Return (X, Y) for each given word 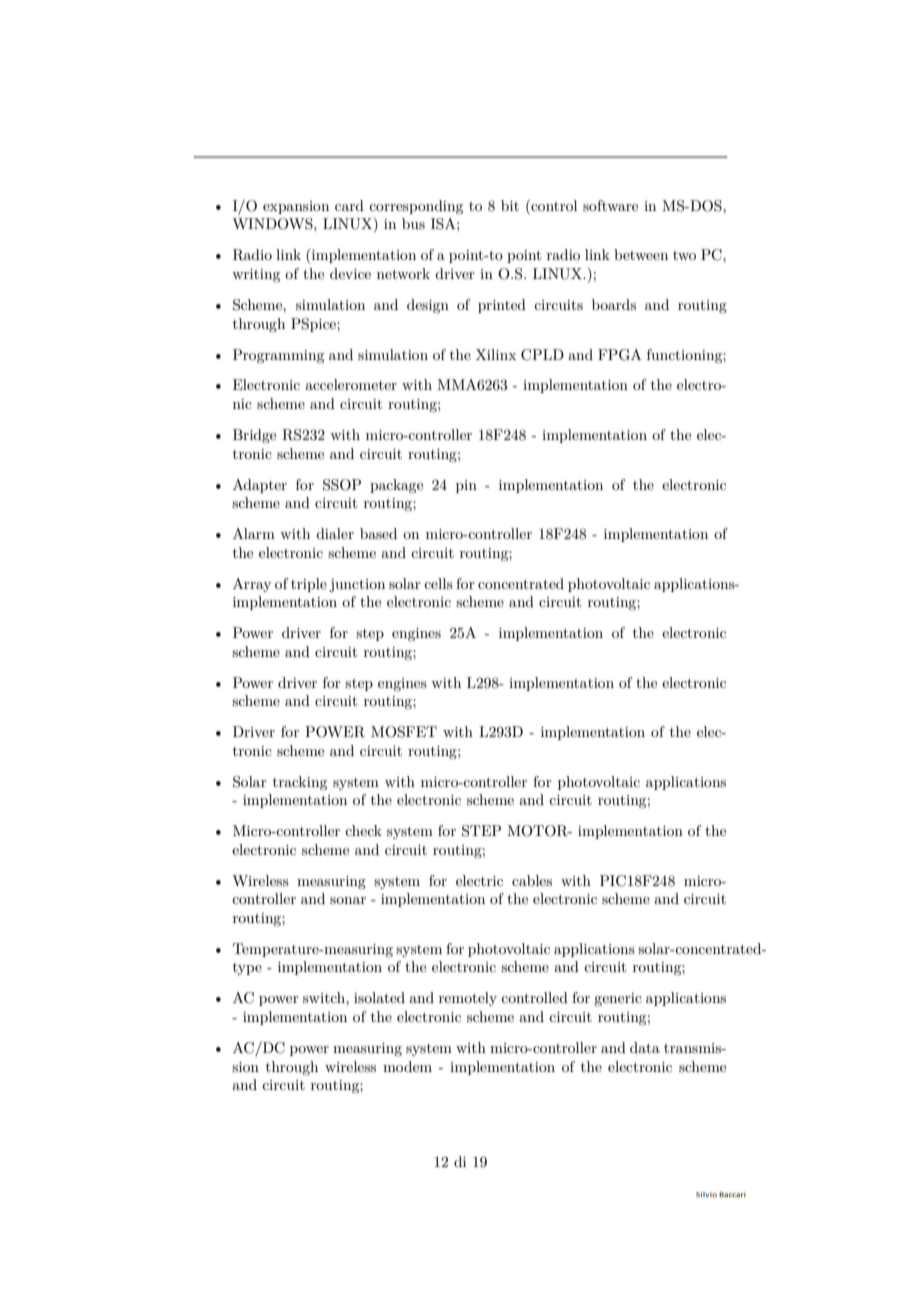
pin (466, 486)
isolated (379, 997)
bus (413, 223)
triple (309, 585)
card (349, 205)
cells (438, 583)
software (610, 205)
